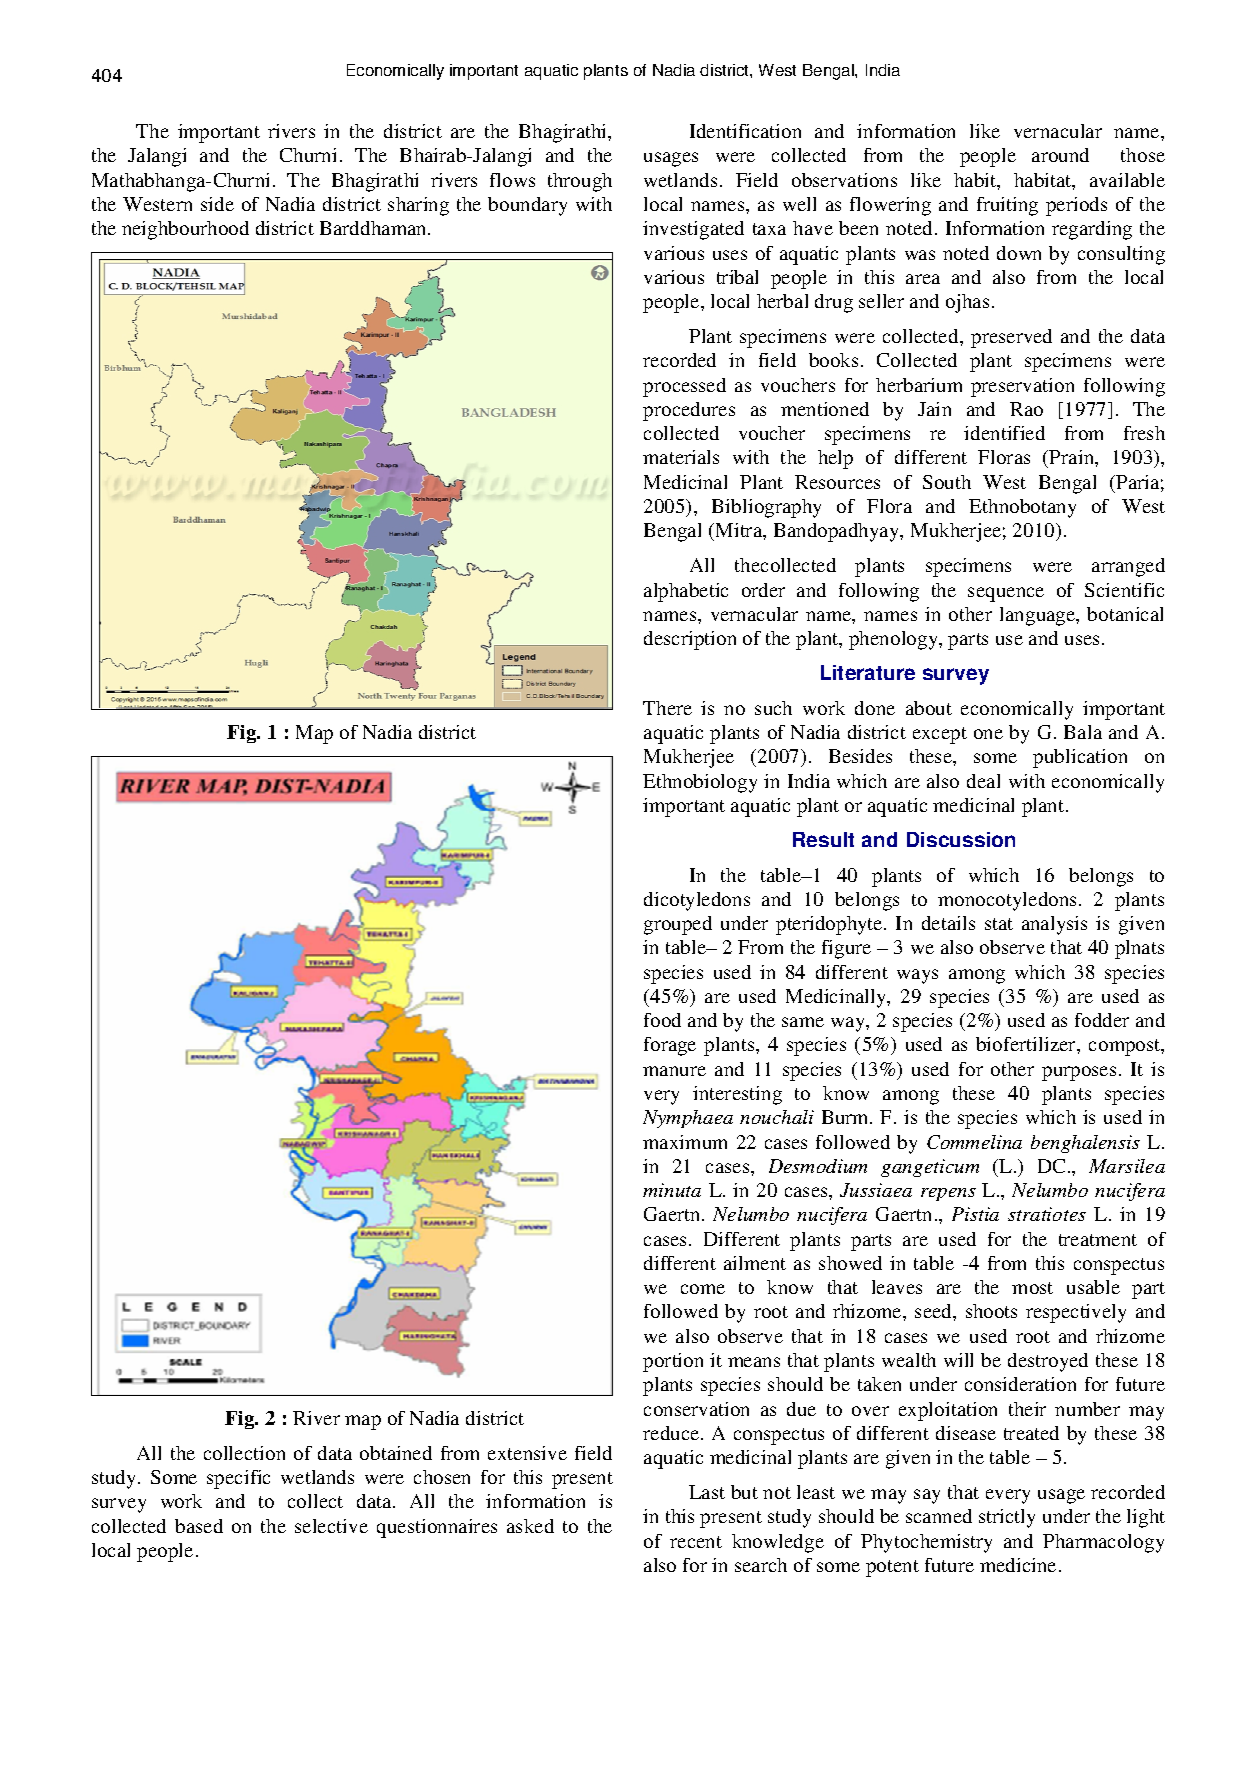 The width and height of the screenshot is (1256, 1778). Describe the element at coordinates (766, 508) in the screenshot. I see `Bibliography` at that location.
